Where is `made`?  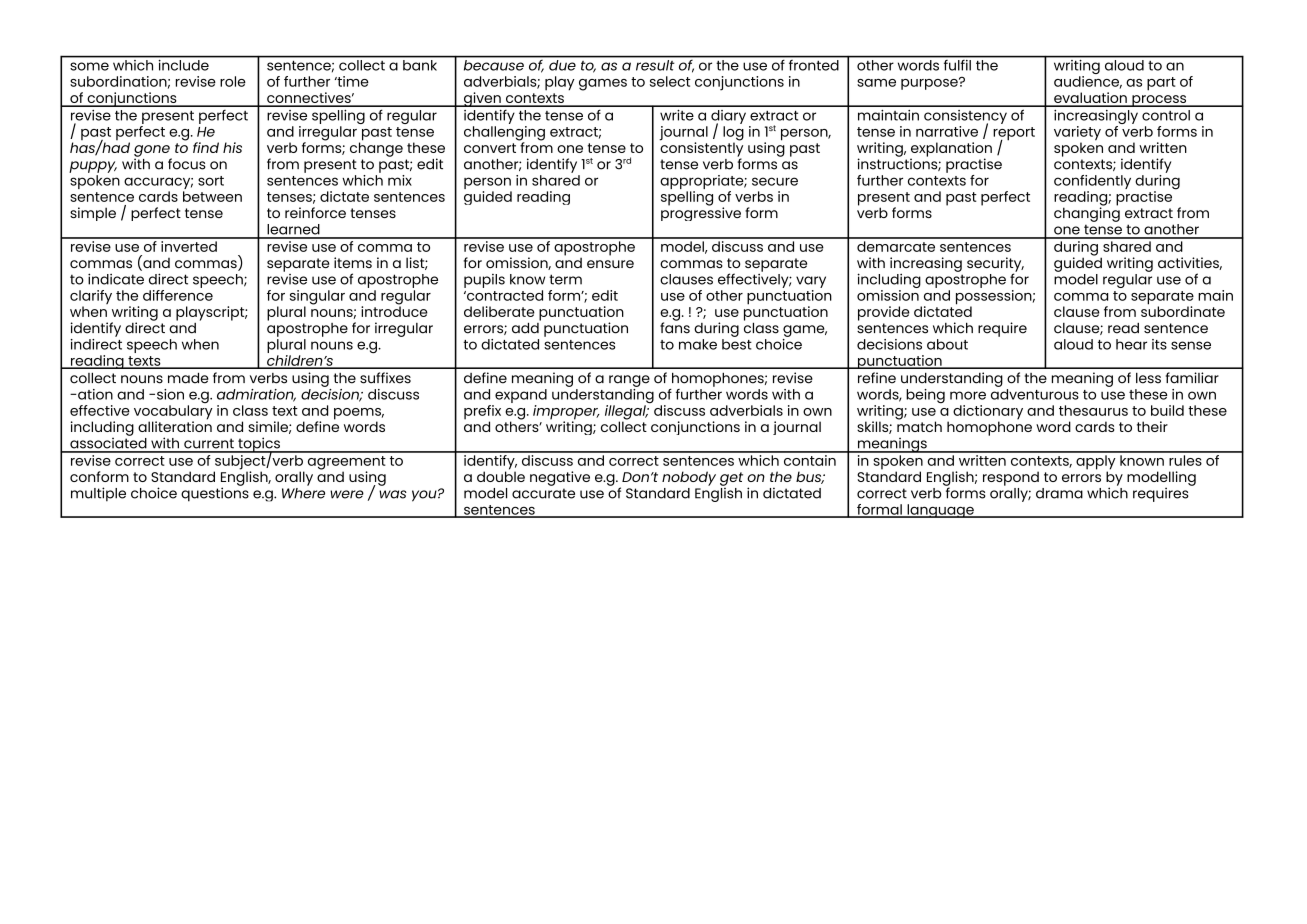
made is located at coordinates (188, 378).
